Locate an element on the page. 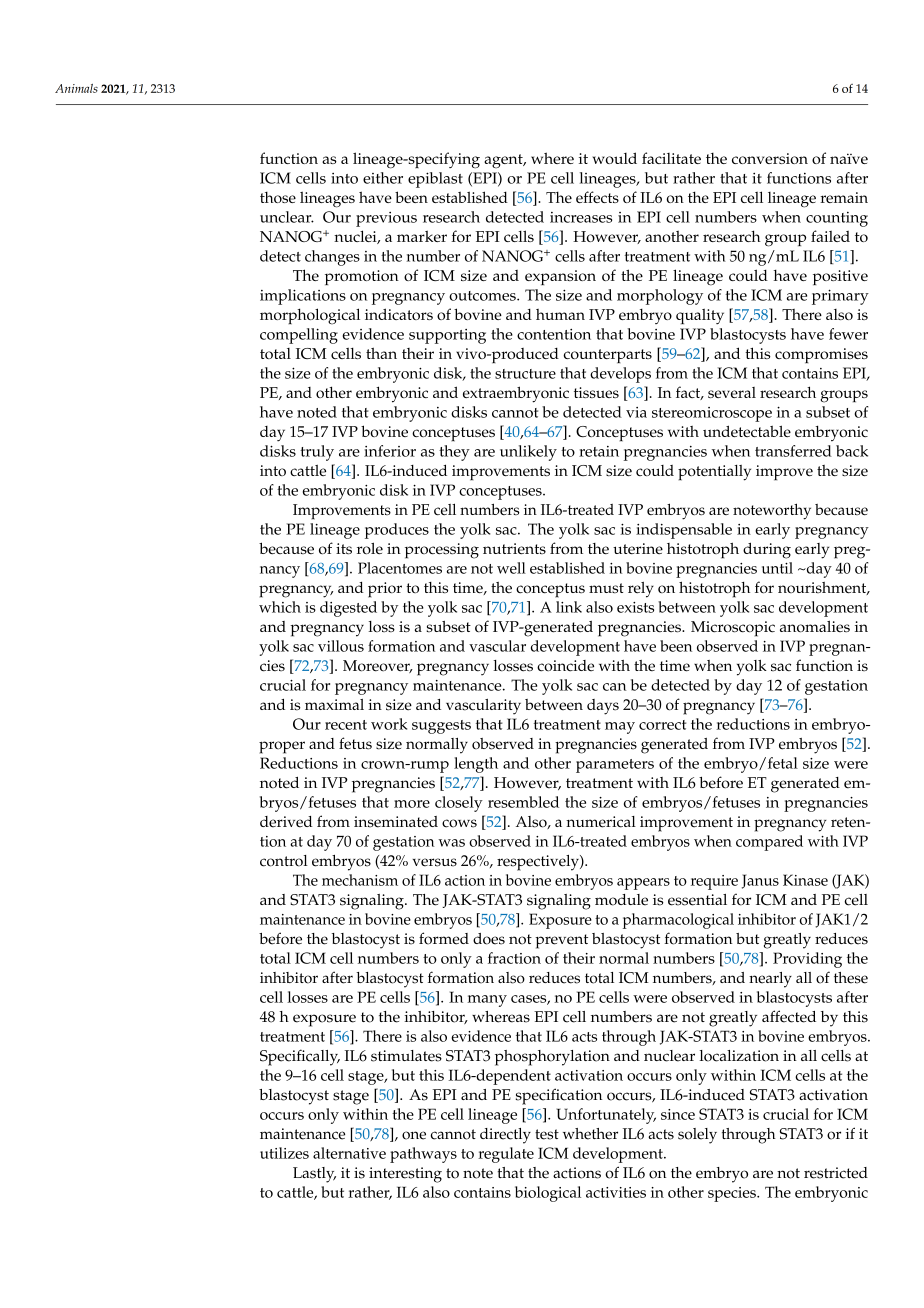 The image size is (924, 1308). during is located at coordinates (767, 550).
